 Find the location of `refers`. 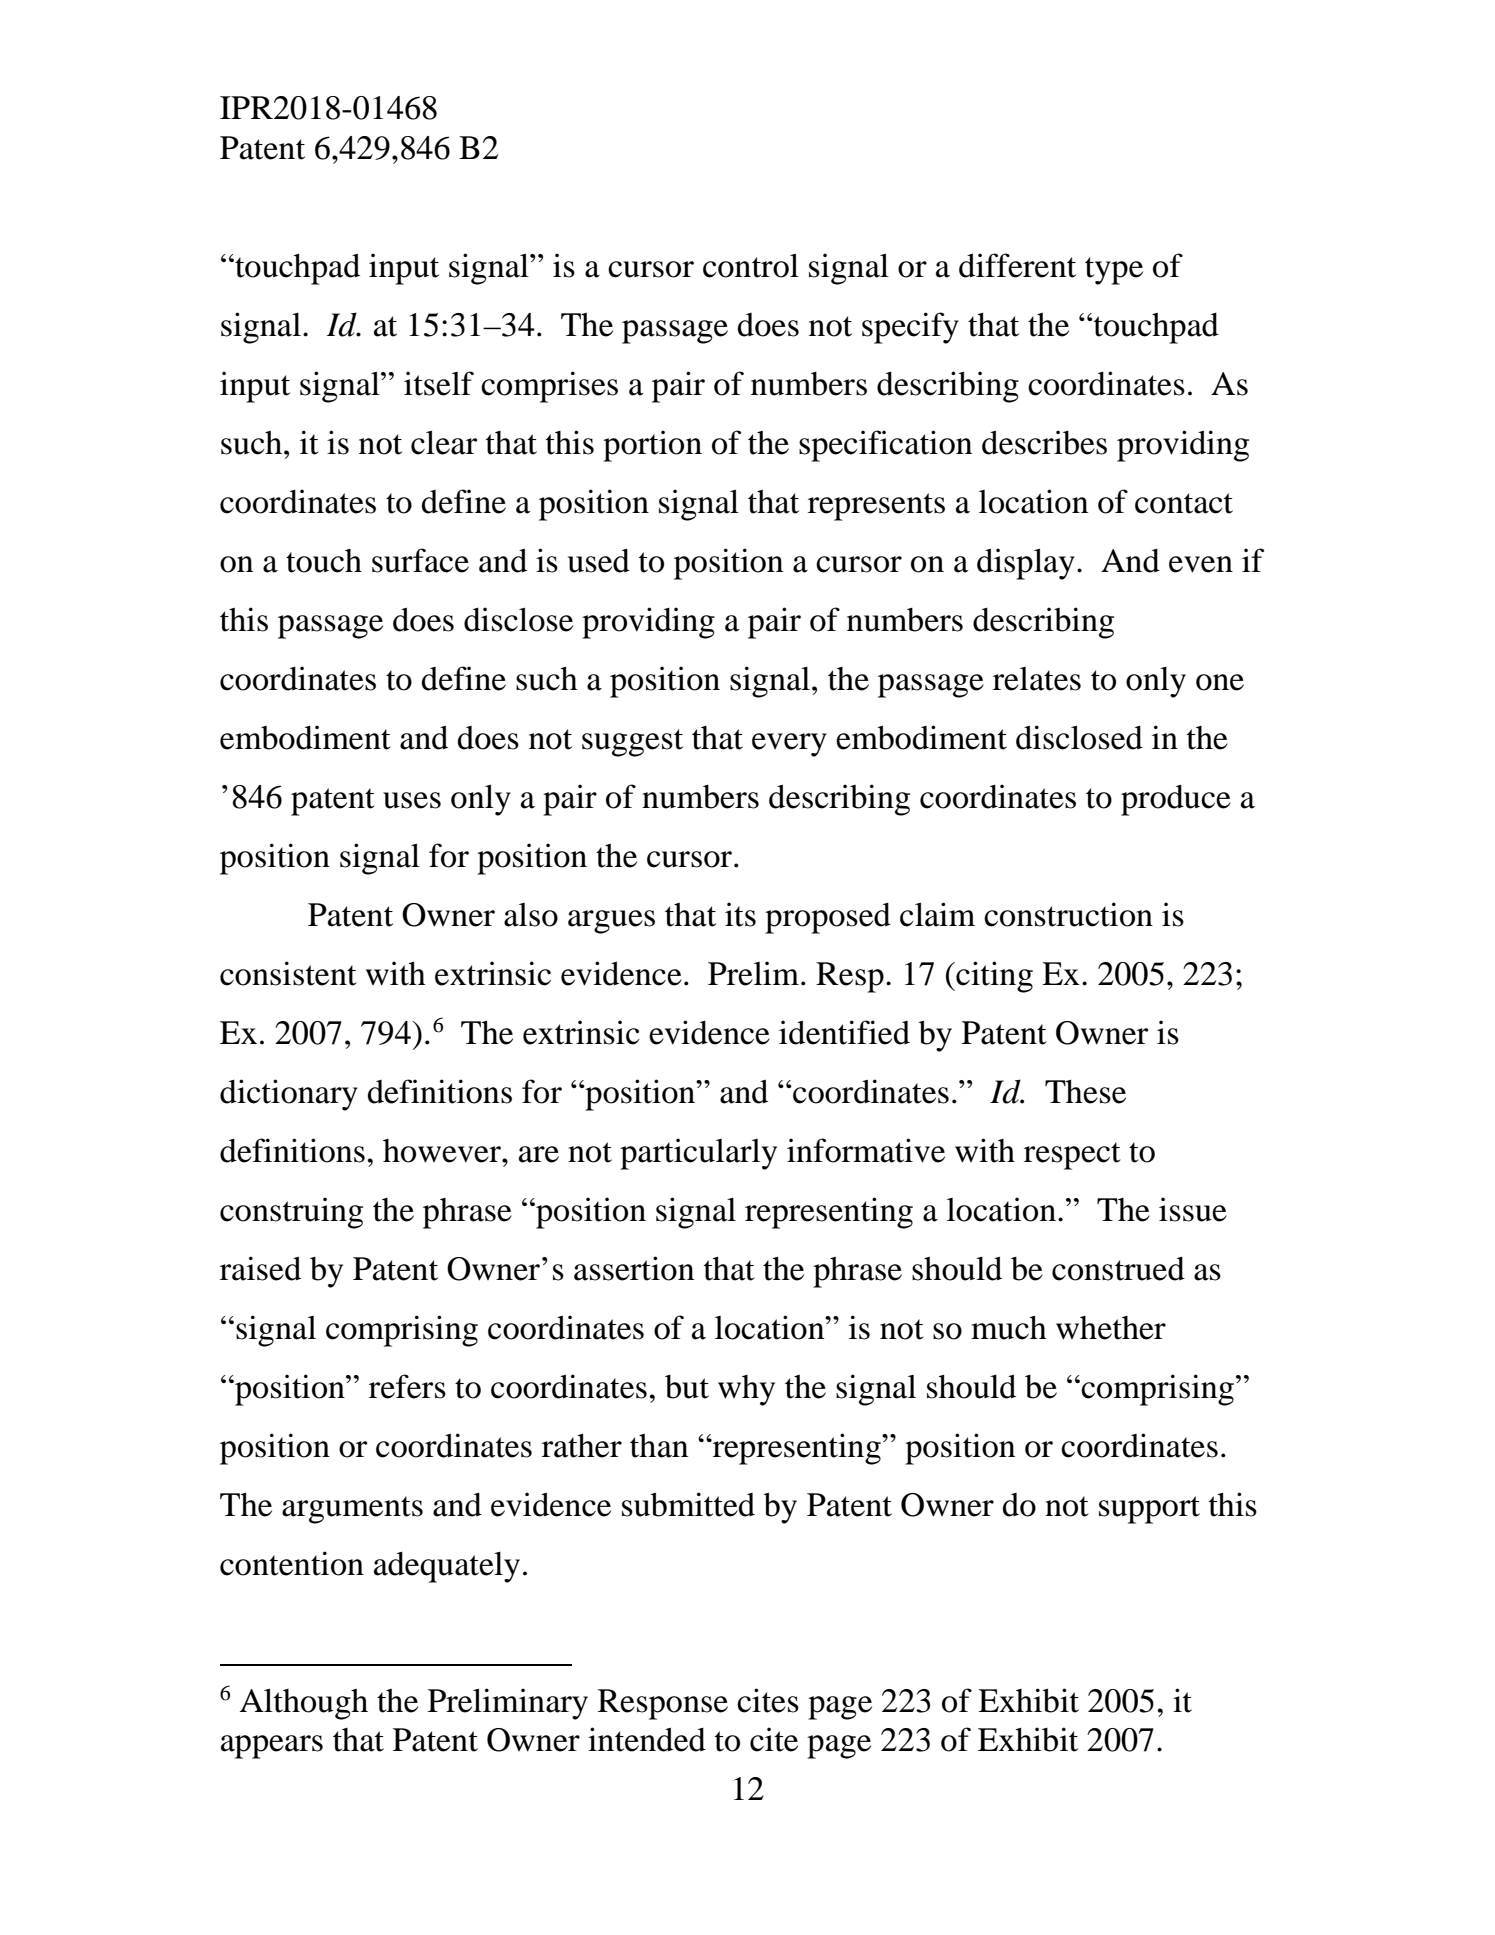

refers is located at coordinates (407, 1386).
